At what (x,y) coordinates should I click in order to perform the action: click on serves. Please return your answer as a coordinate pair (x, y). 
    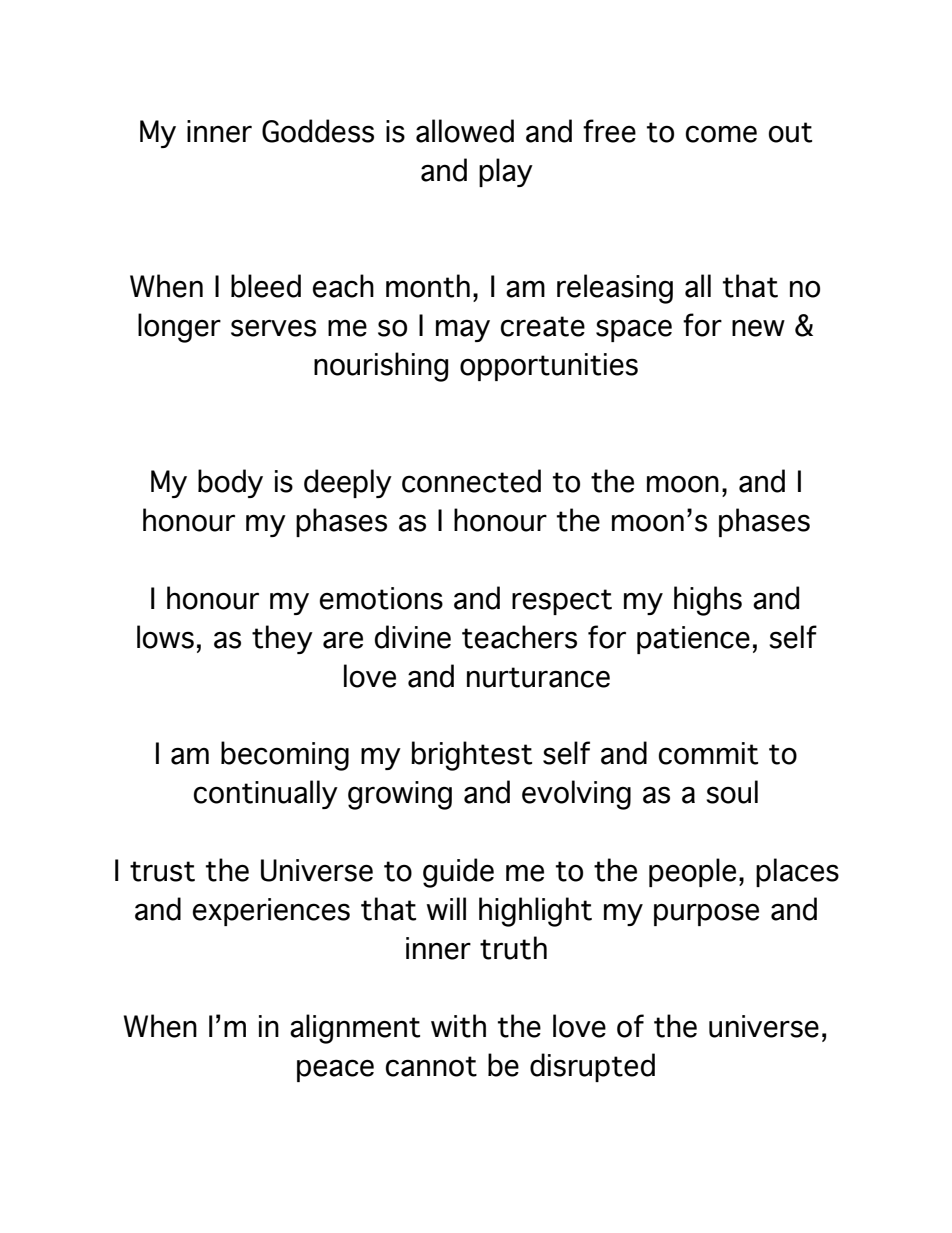
    Looking at the image, I should click on (273, 328).
